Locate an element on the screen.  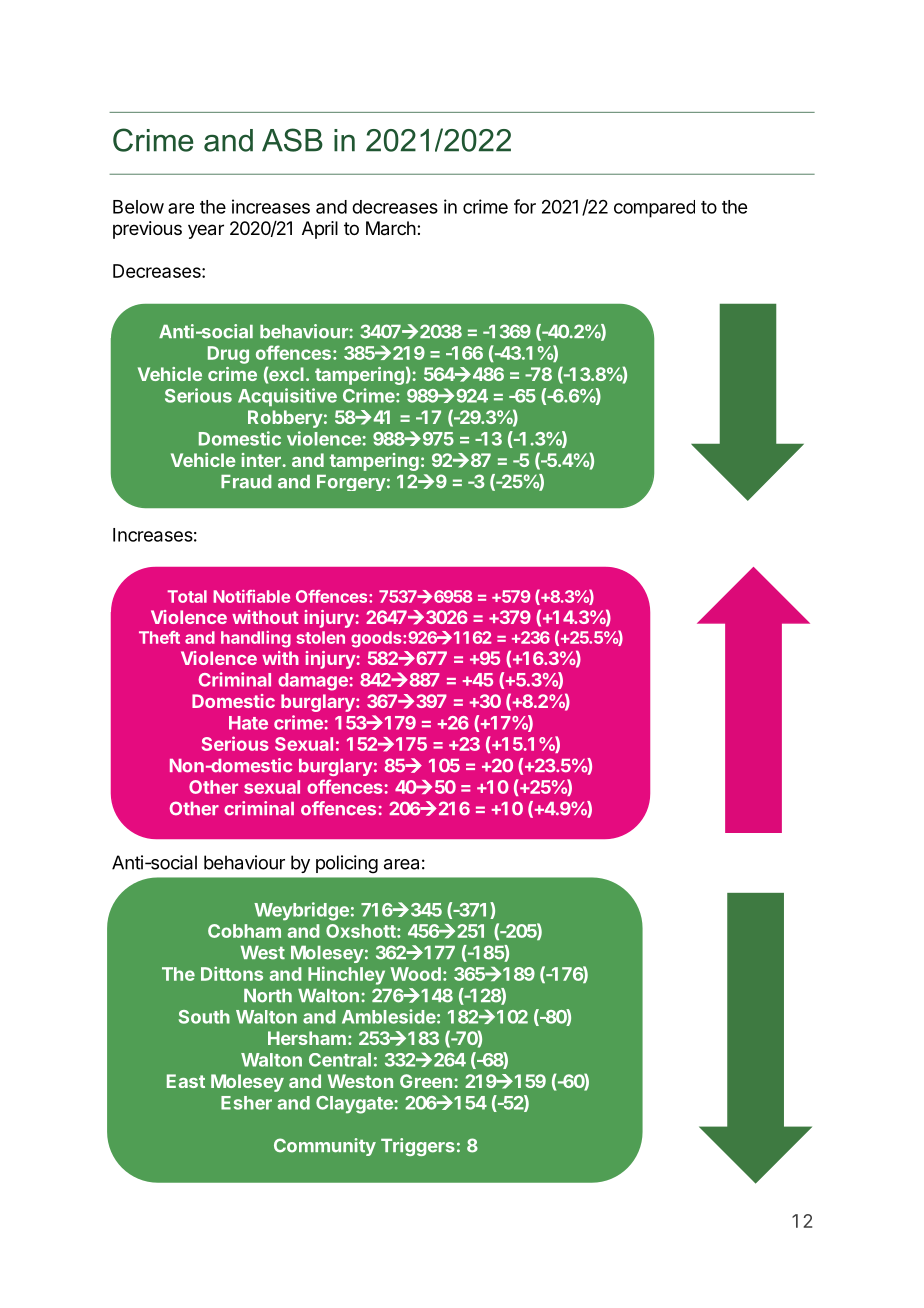
Triggers is located at coordinates (418, 1147).
